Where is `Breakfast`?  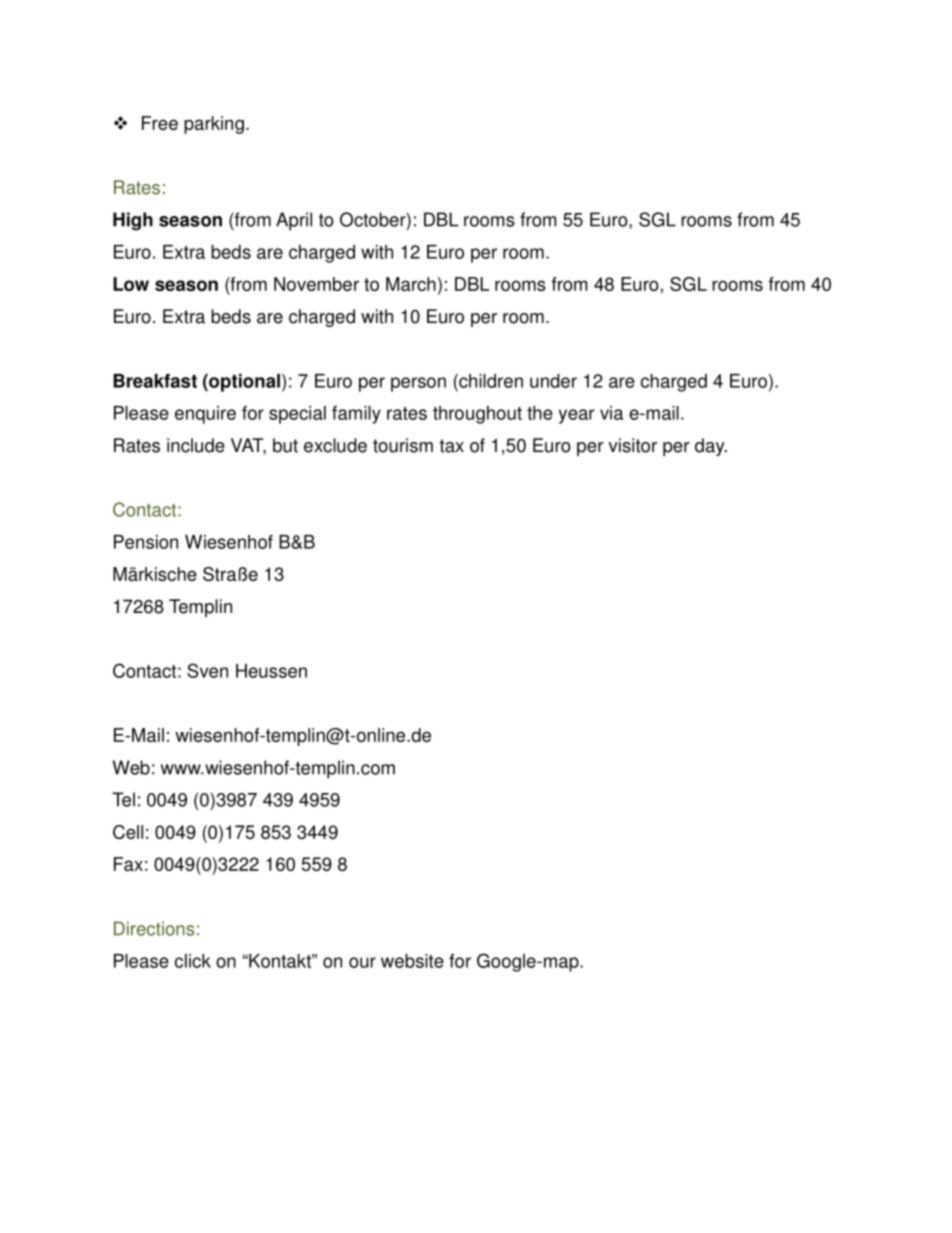
Breakfast is located at coordinates (155, 381).
